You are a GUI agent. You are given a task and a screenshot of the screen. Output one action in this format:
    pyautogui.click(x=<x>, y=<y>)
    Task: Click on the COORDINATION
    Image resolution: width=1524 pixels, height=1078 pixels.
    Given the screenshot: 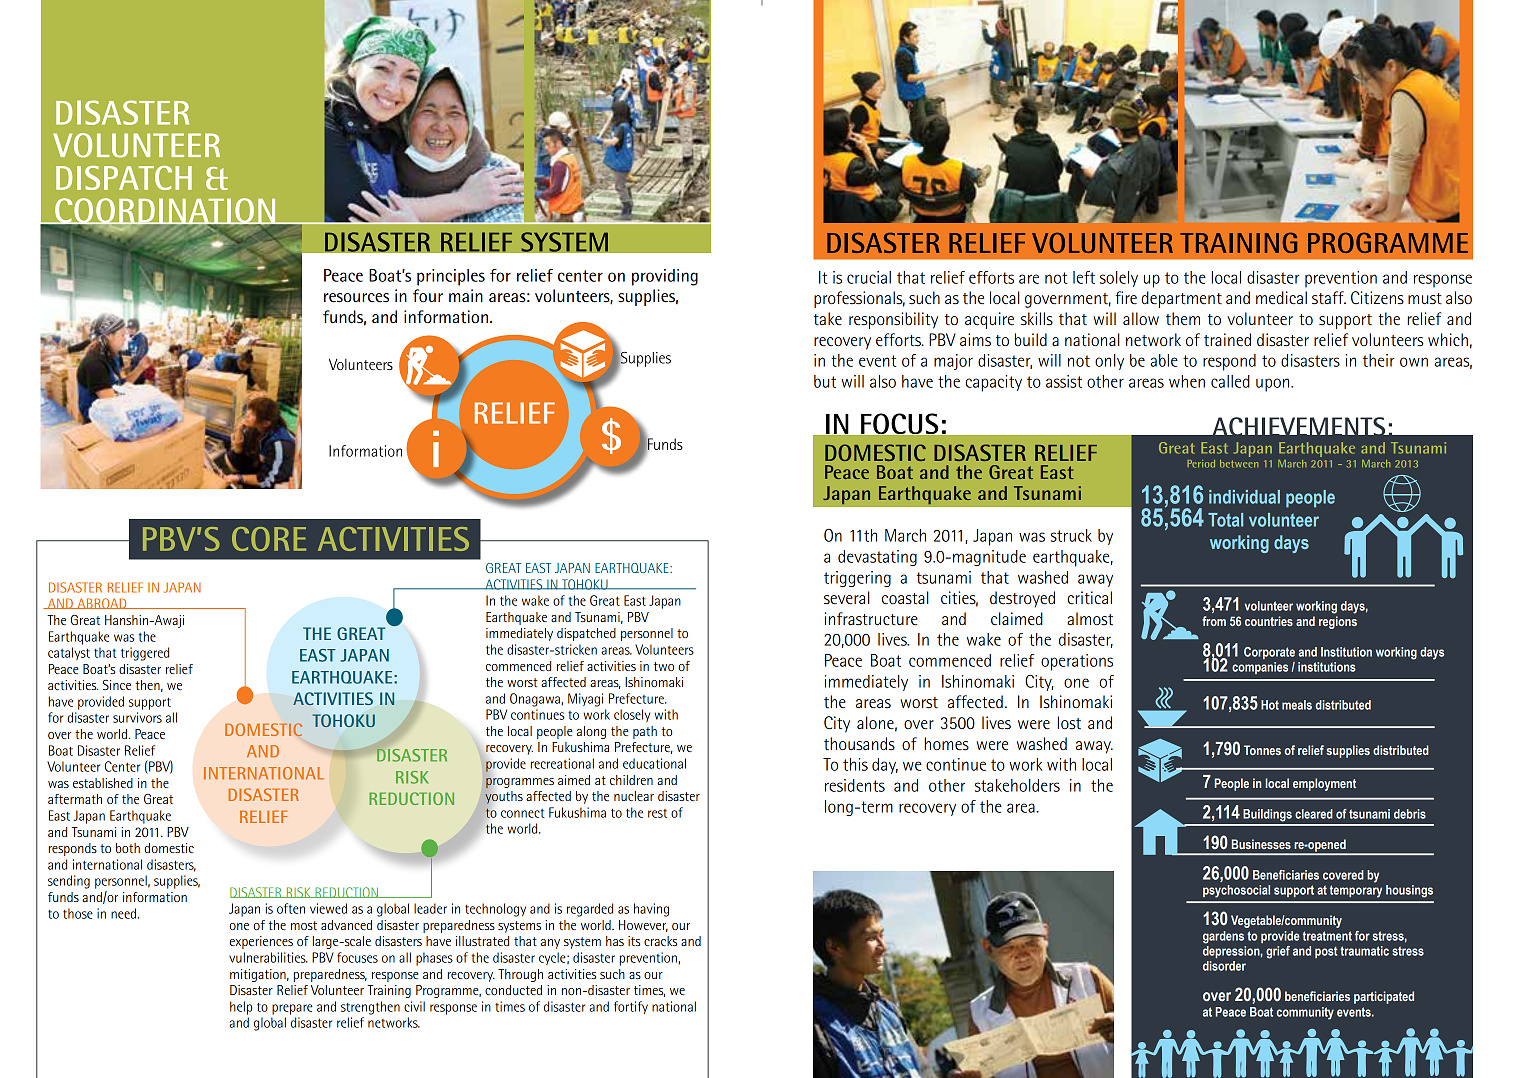 What is the action you would take?
    pyautogui.click(x=165, y=211)
